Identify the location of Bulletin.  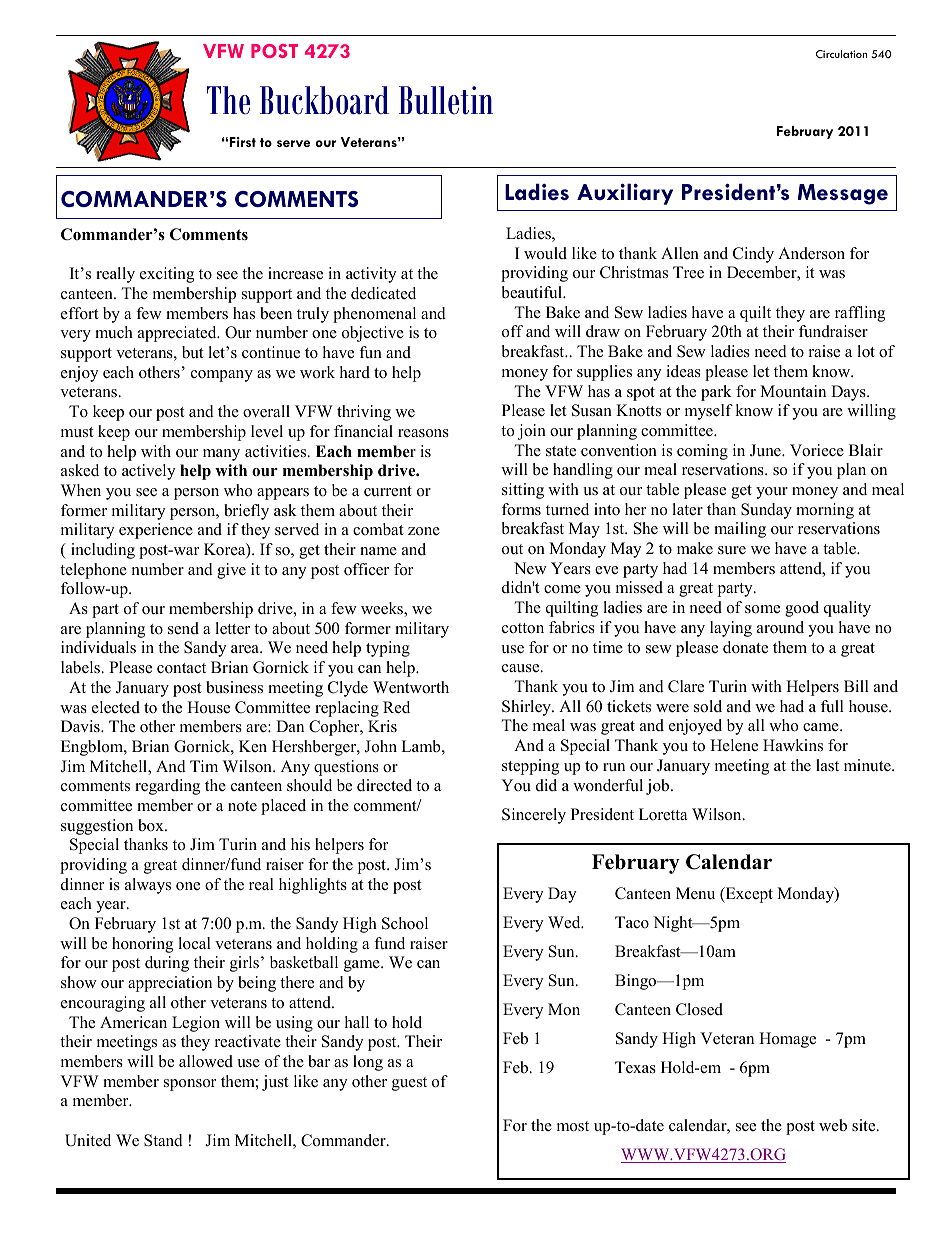
(446, 100).
